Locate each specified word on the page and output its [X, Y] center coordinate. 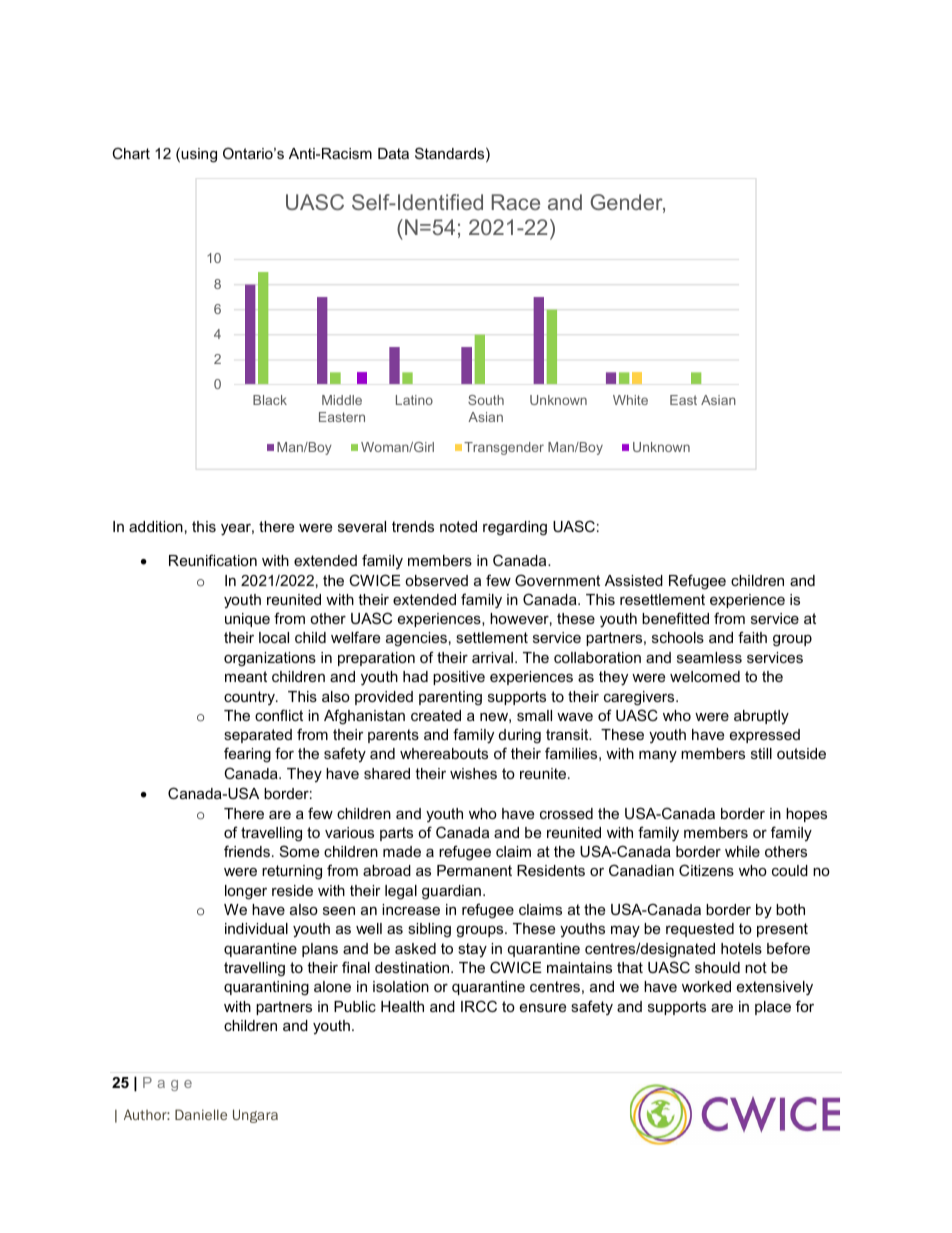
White [630, 400]
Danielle [201, 1114]
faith [752, 637]
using [199, 155]
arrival [492, 657]
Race [516, 202]
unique [247, 620]
